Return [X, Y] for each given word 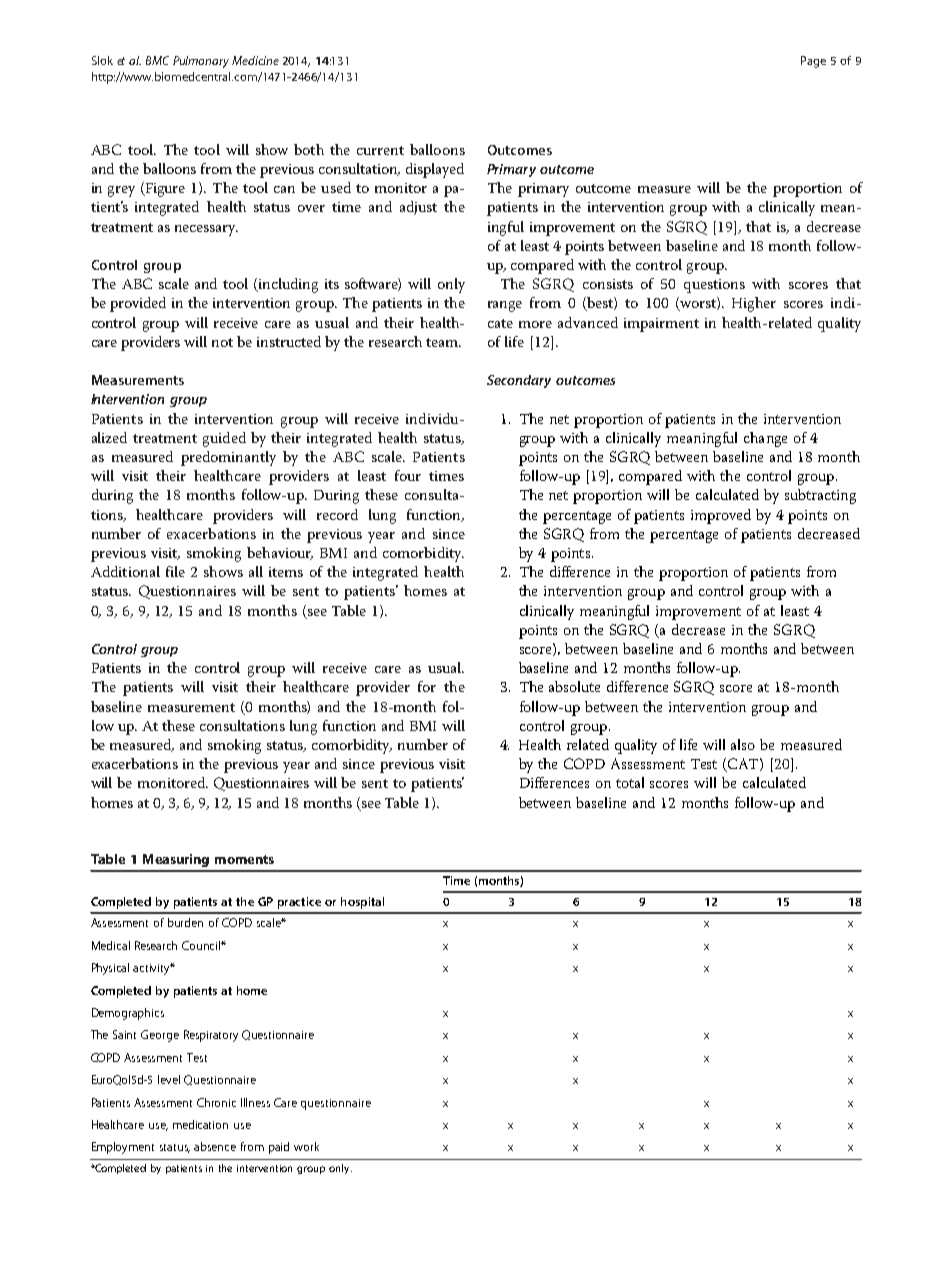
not [222, 342]
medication [200, 1124]
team [443, 342]
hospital [362, 903]
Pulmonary [201, 62]
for [427, 686]
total [630, 782]
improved [721, 516]
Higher [754, 304]
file [175, 571]
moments [244, 859]
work [306, 1146]
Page [813, 62]
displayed [435, 170]
